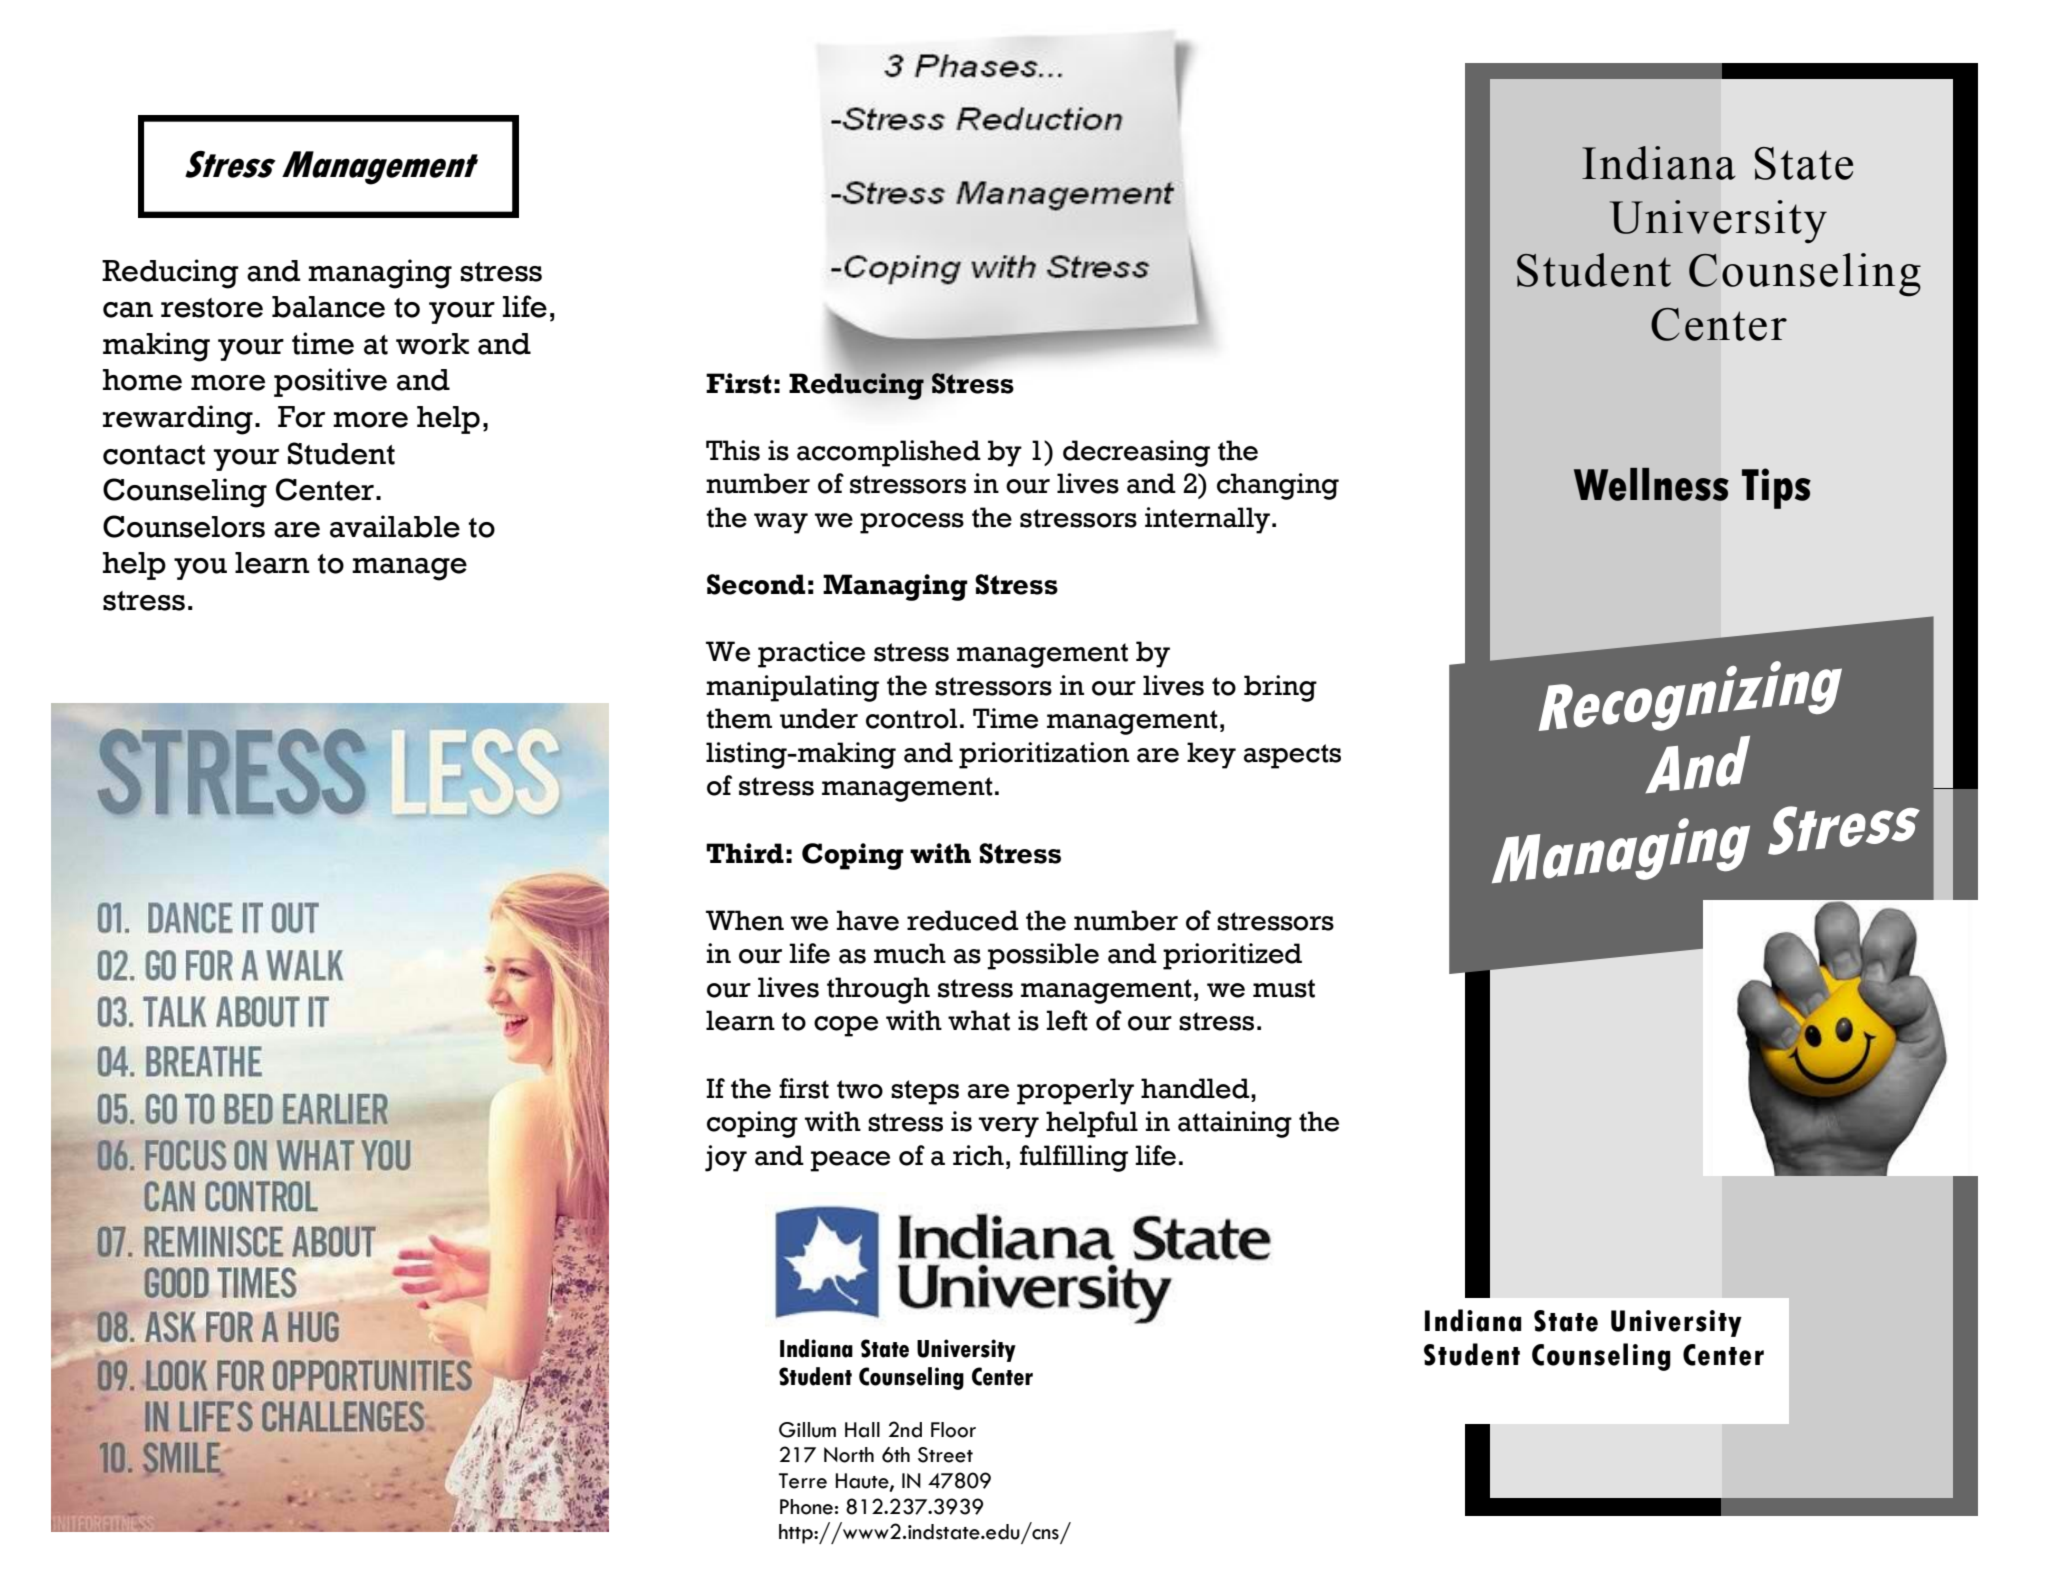 The image size is (2057, 1590). I want to click on steps, so click(925, 1092).
